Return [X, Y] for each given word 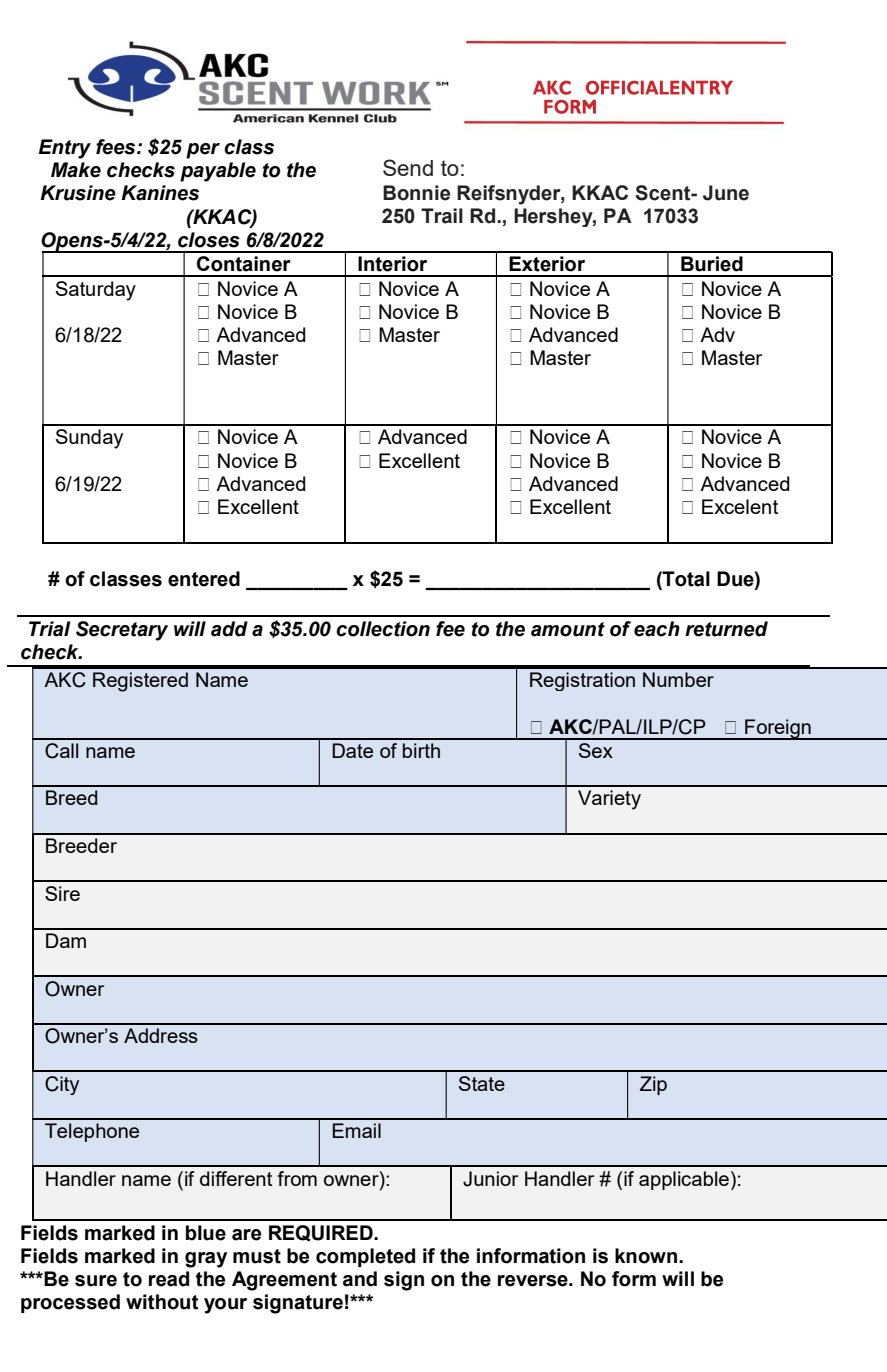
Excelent [740, 506]
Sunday [89, 439]
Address [161, 1035]
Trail [442, 216]
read [169, 1279]
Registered [140, 682]
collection [383, 629]
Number [678, 679]
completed [365, 1257]
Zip [653, 1085]
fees [117, 147]
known [646, 1256]
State [482, 1083]
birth [421, 750]
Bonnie [416, 193]
